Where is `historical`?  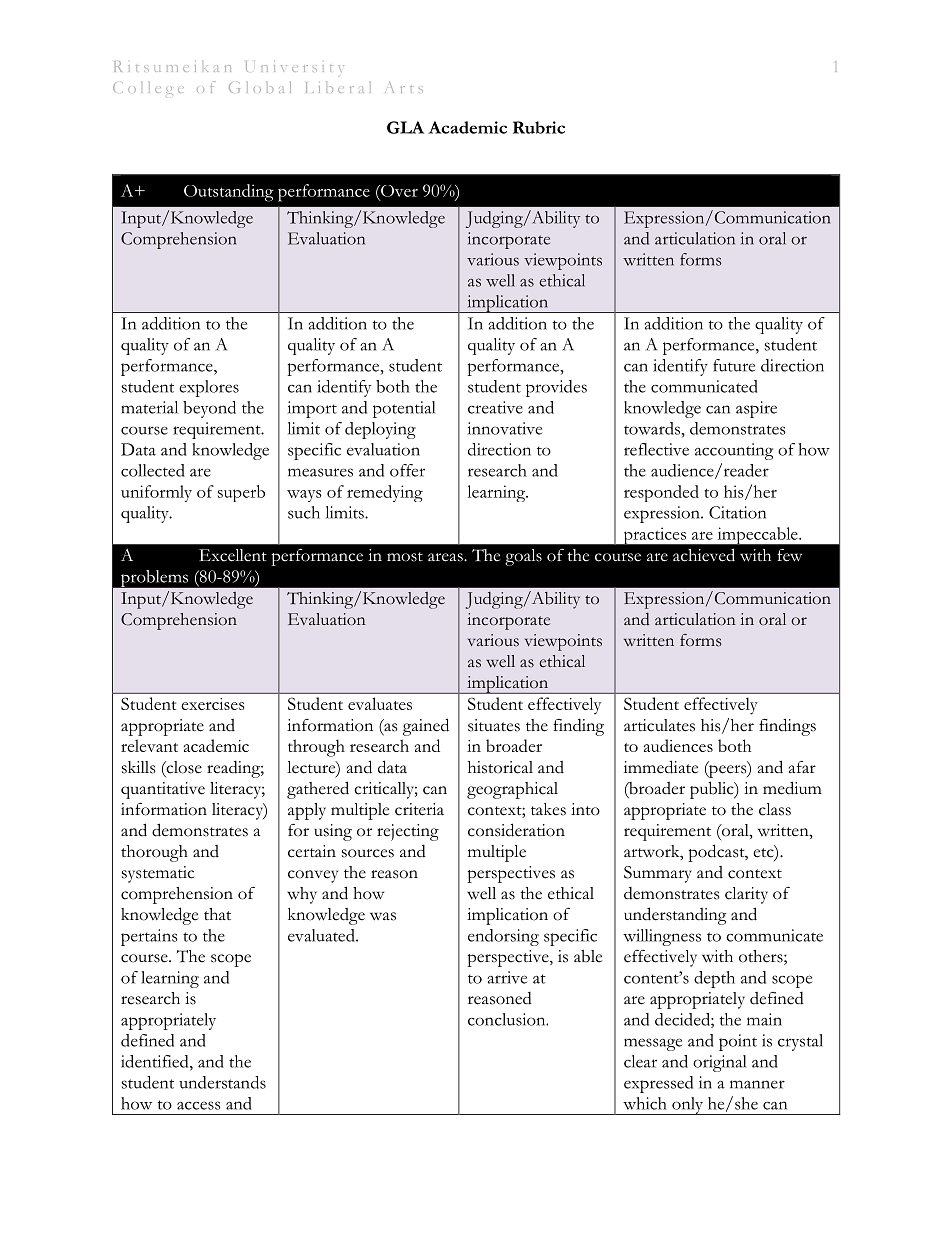 historical is located at coordinates (500, 767).
